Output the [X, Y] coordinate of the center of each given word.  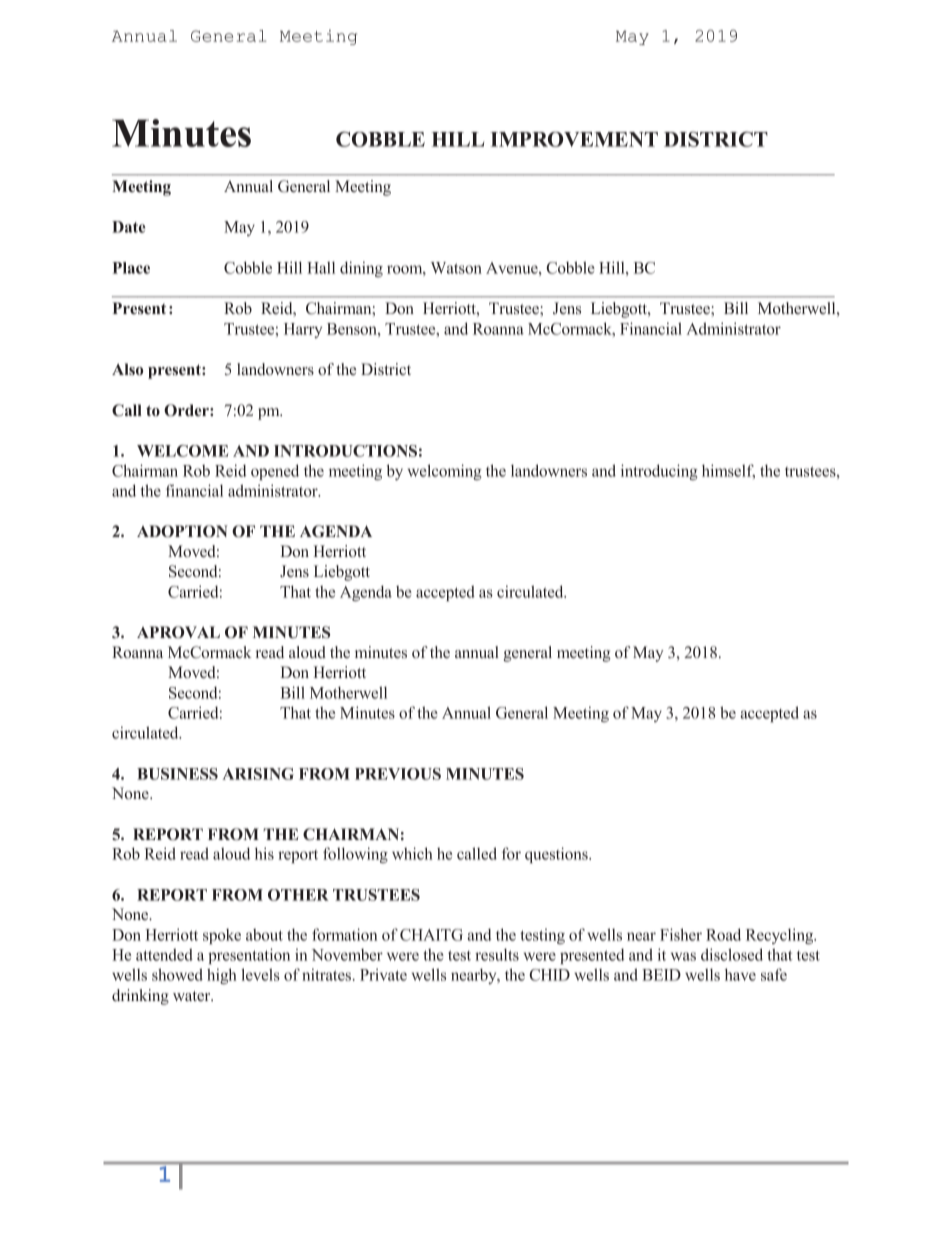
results [497, 954]
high [222, 976]
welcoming [445, 472]
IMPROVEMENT [574, 139]
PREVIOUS [398, 774]
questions [557, 855]
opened [275, 472]
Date [129, 227]
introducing [659, 472]
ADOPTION [182, 531]
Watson [456, 268]
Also [127, 369]
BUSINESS [177, 774]
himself [728, 471]
